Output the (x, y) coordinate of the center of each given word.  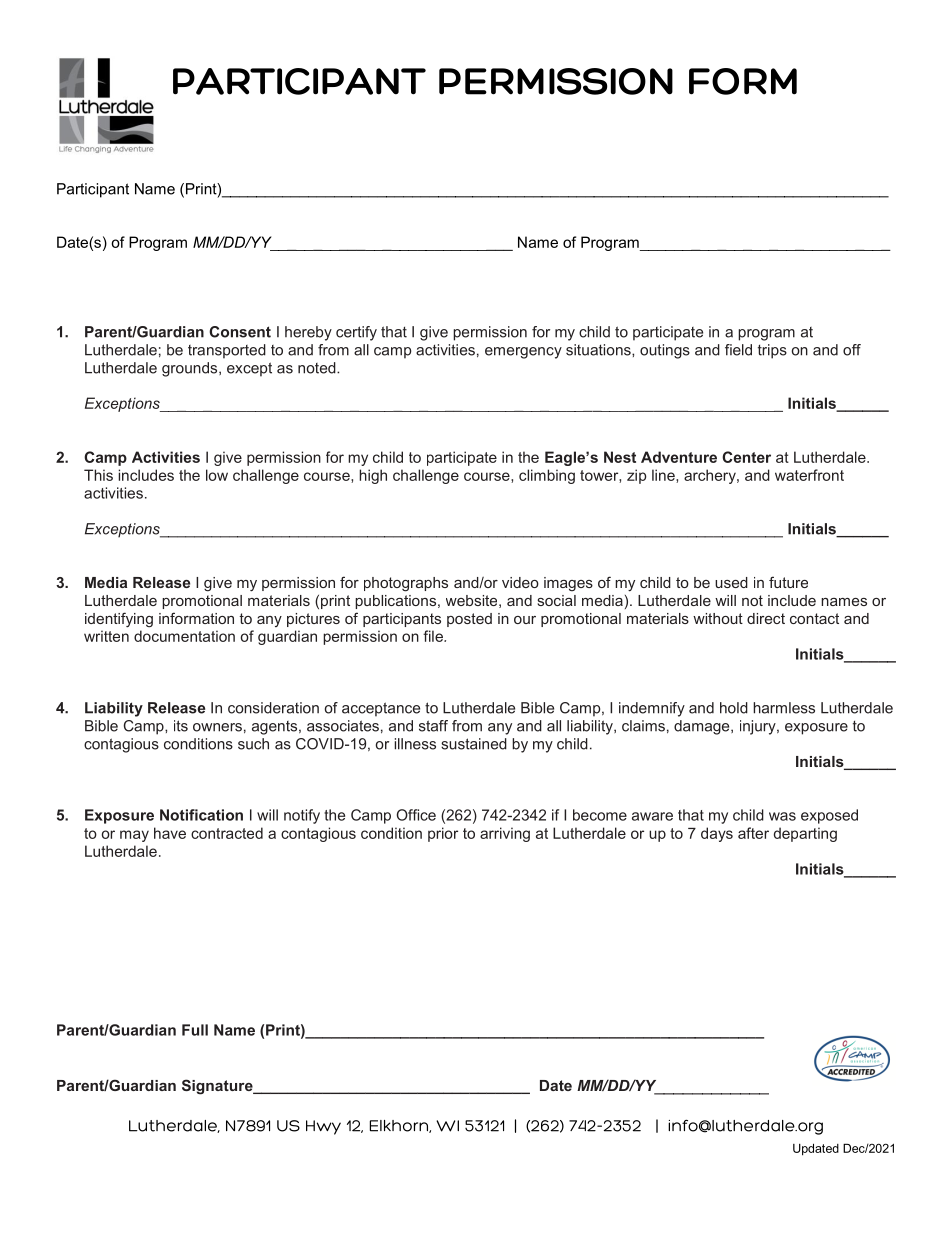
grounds (191, 369)
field (738, 350)
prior (443, 834)
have (170, 833)
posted (469, 620)
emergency (523, 353)
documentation (184, 636)
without (718, 618)
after (753, 833)
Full (195, 1030)
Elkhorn (400, 1126)
